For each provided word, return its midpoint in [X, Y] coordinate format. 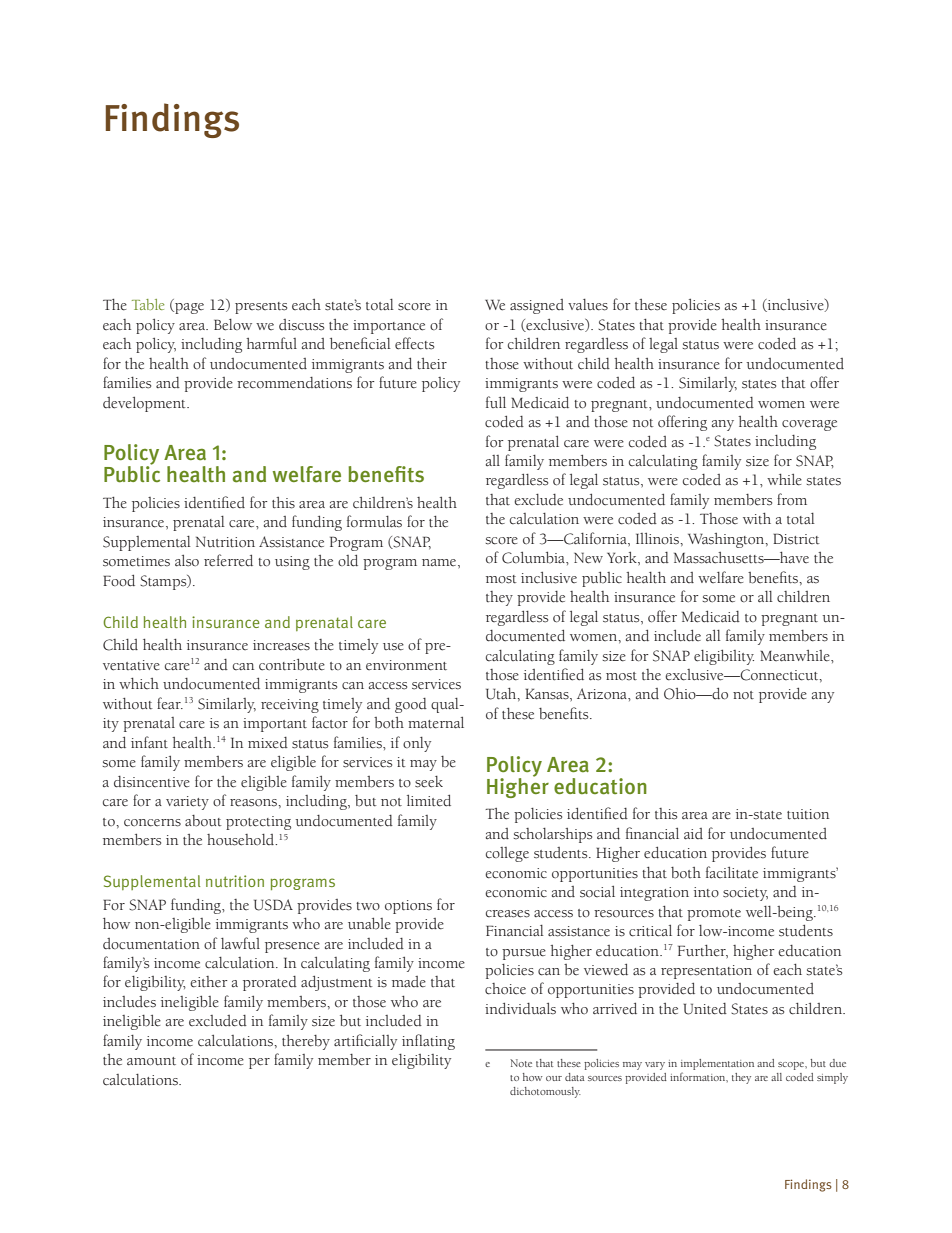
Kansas [548, 694]
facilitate [732, 872]
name [440, 562]
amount [151, 1061]
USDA [273, 905]
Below [233, 325]
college [507, 854]
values [588, 305]
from [792, 499]
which [139, 683]
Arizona [603, 694]
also [187, 561]
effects [414, 343]
